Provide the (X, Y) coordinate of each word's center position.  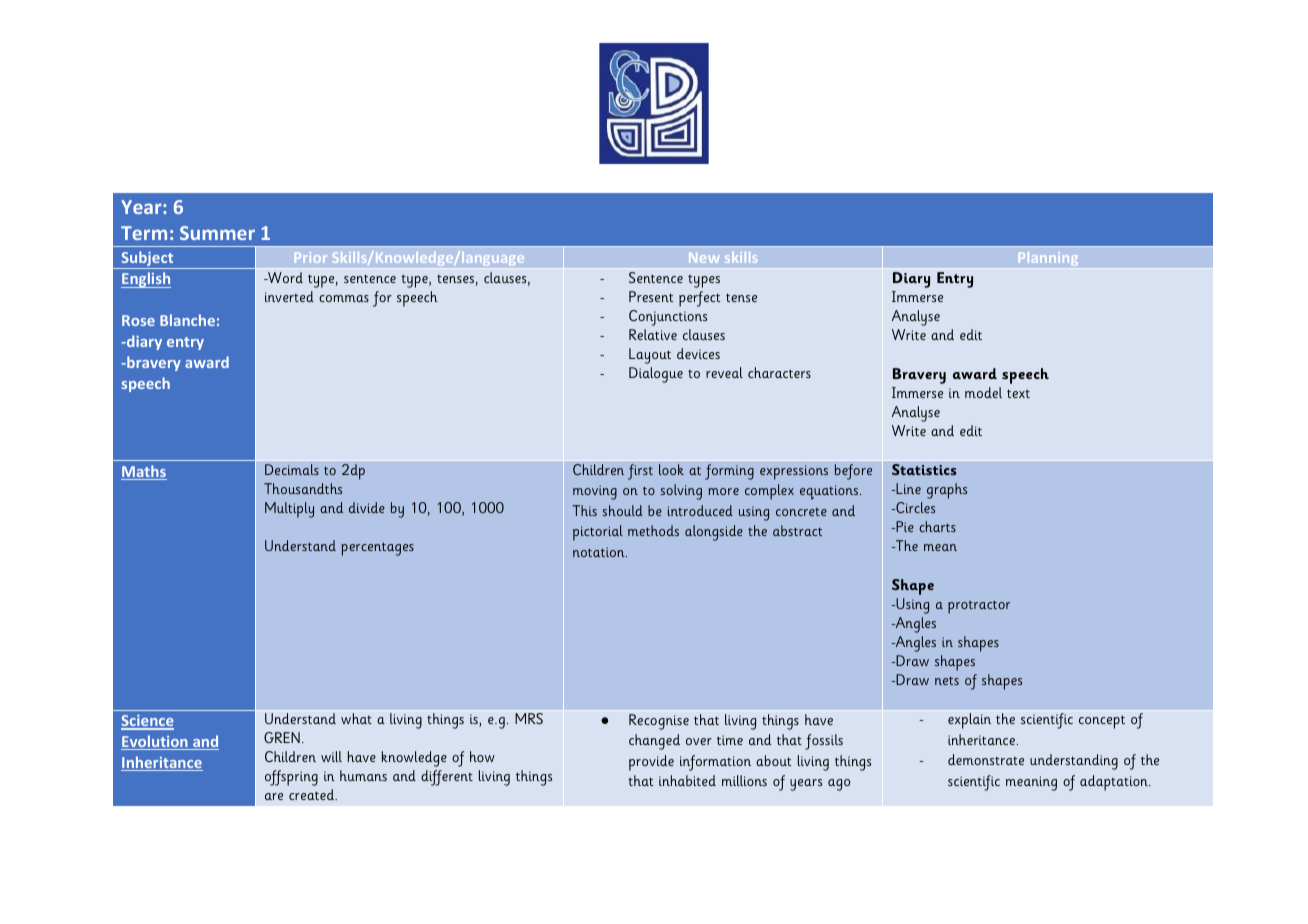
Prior (311, 257)
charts (937, 526)
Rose (138, 320)
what (356, 718)
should (622, 510)
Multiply (289, 510)
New (704, 258)
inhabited (687, 780)
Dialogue (656, 375)
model (983, 392)
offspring (291, 778)
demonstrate (986, 759)
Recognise (659, 722)
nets (947, 680)
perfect (699, 299)
